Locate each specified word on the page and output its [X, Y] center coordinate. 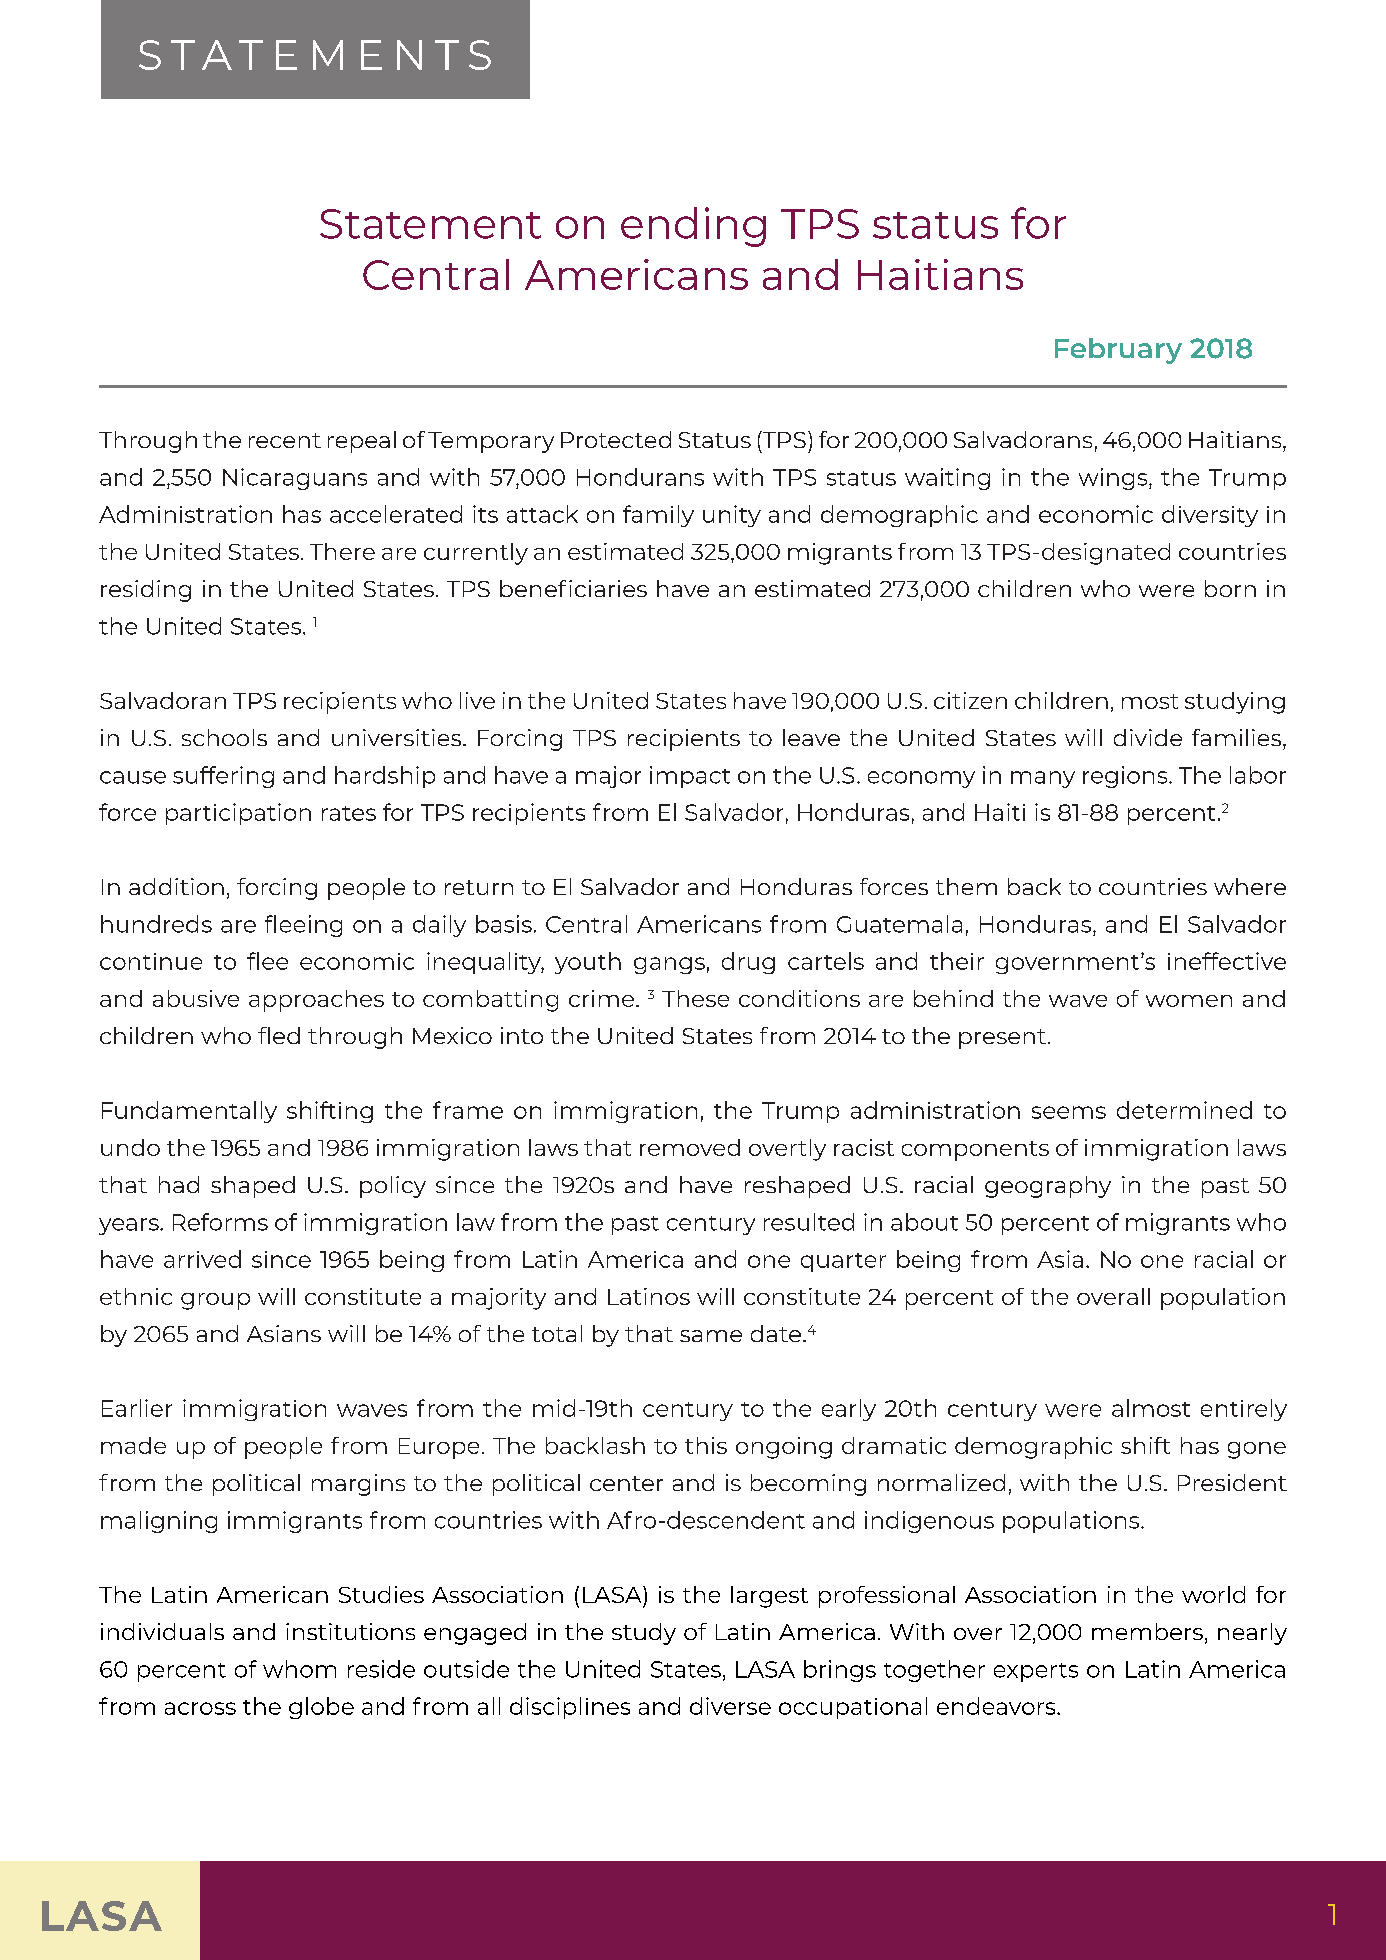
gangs [669, 965]
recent [285, 440]
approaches [316, 1001]
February [1118, 351]
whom [299, 1669]
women [1189, 1001]
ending [693, 227]
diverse [730, 1706]
